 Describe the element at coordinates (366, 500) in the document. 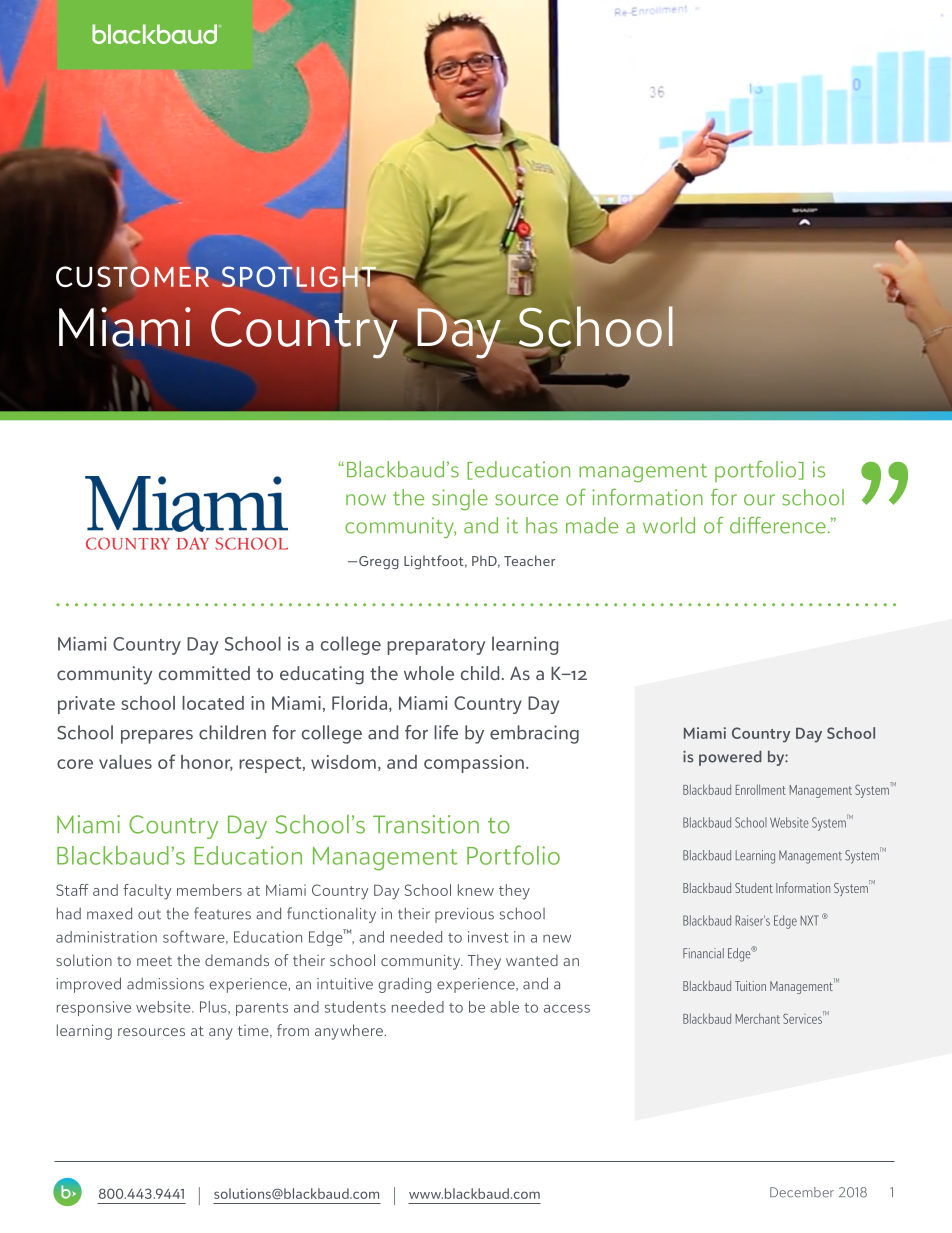

I see `now` at that location.
